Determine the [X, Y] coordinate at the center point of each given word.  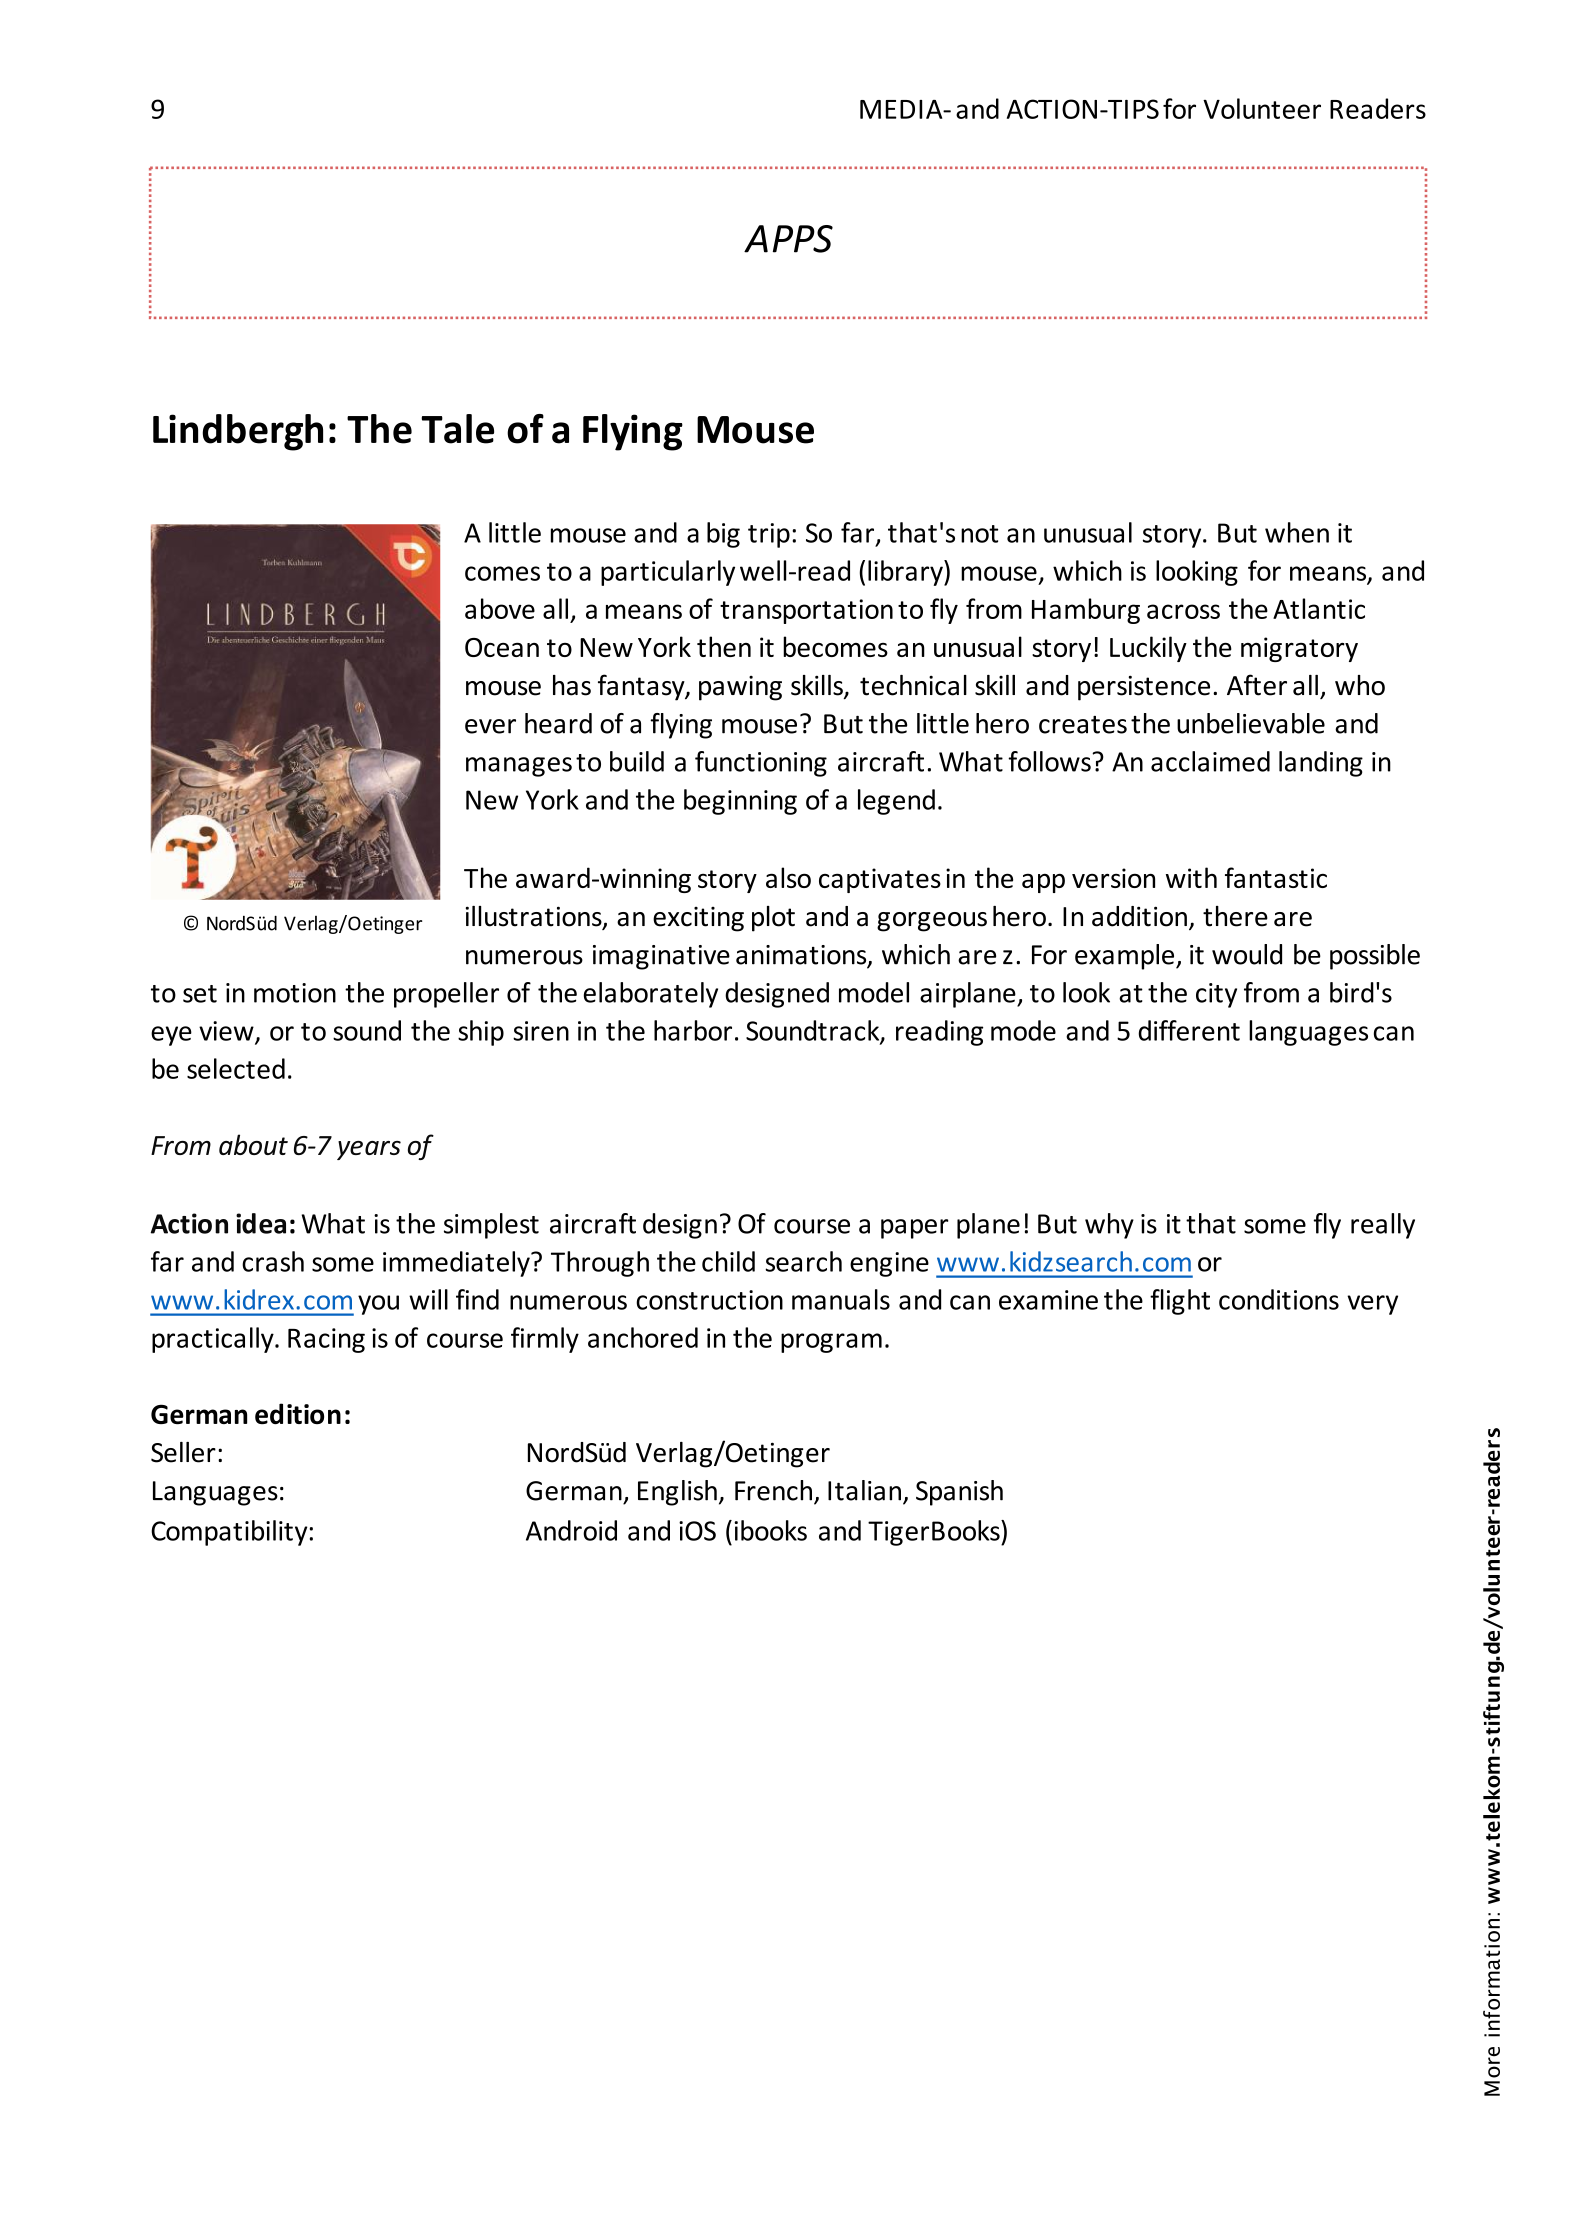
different [1189, 1030]
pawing [740, 688]
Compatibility [229, 1533]
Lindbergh [238, 432]
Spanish [959, 1493]
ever [490, 726]
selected [236, 1068]
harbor [693, 1030]
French [773, 1490]
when [1297, 532]
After [1257, 685]
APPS [788, 239]
